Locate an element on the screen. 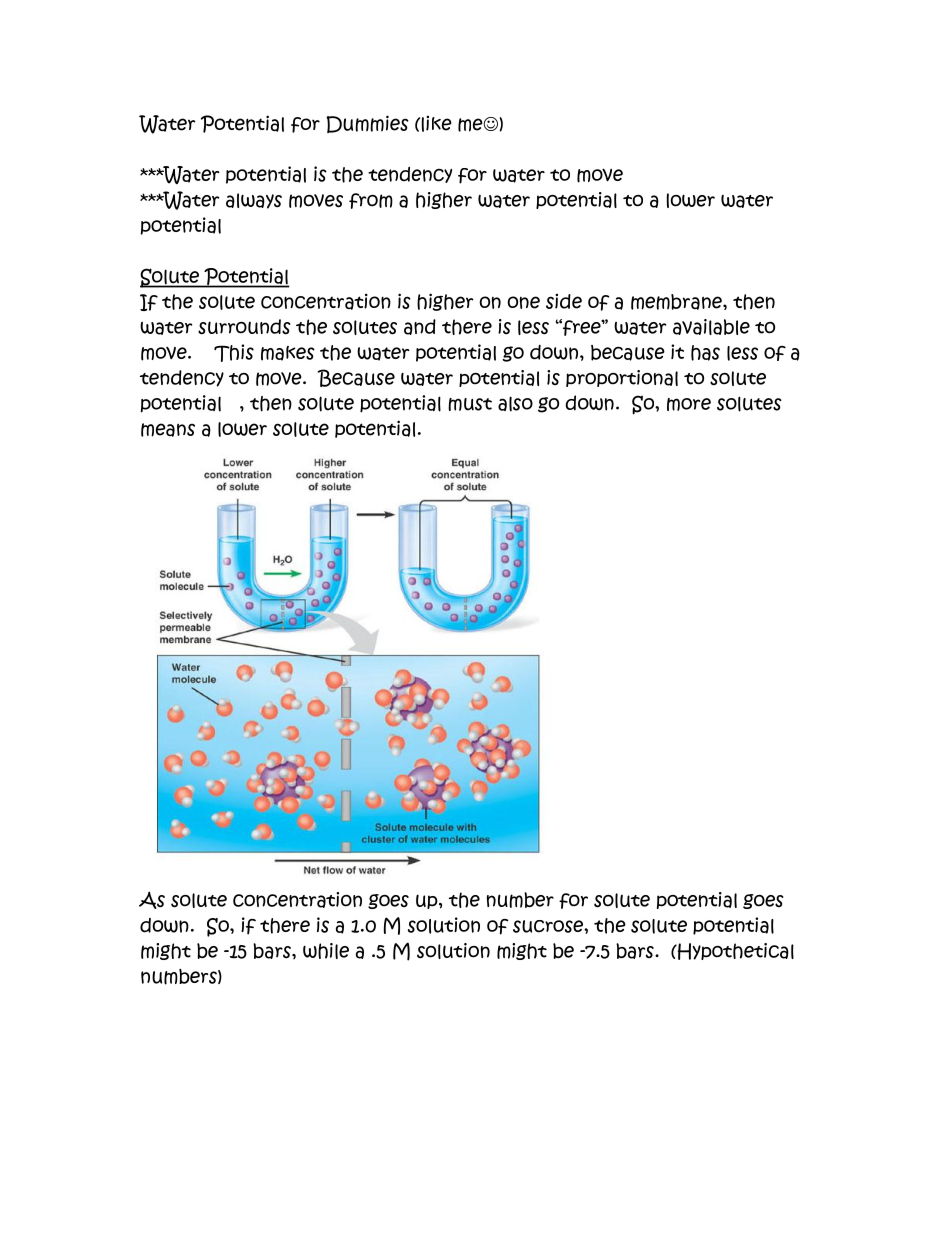 Image resolution: width=952 pixels, height=1233 pixels. while is located at coordinates (326, 951).
